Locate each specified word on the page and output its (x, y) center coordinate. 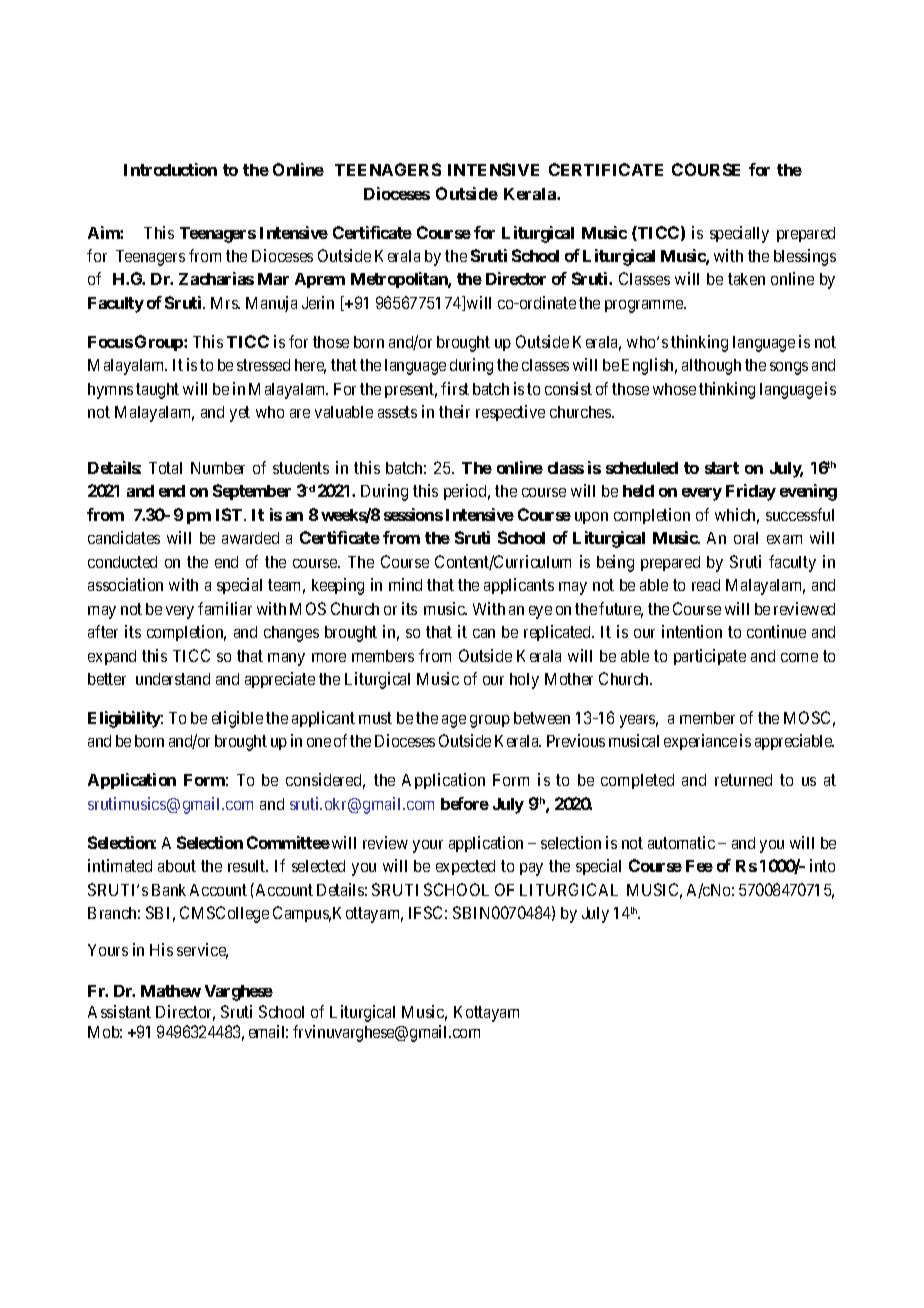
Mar (273, 279)
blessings (805, 257)
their (454, 411)
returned (743, 780)
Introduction (170, 169)
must (375, 718)
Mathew (171, 991)
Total (165, 468)
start (722, 468)
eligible (237, 719)
